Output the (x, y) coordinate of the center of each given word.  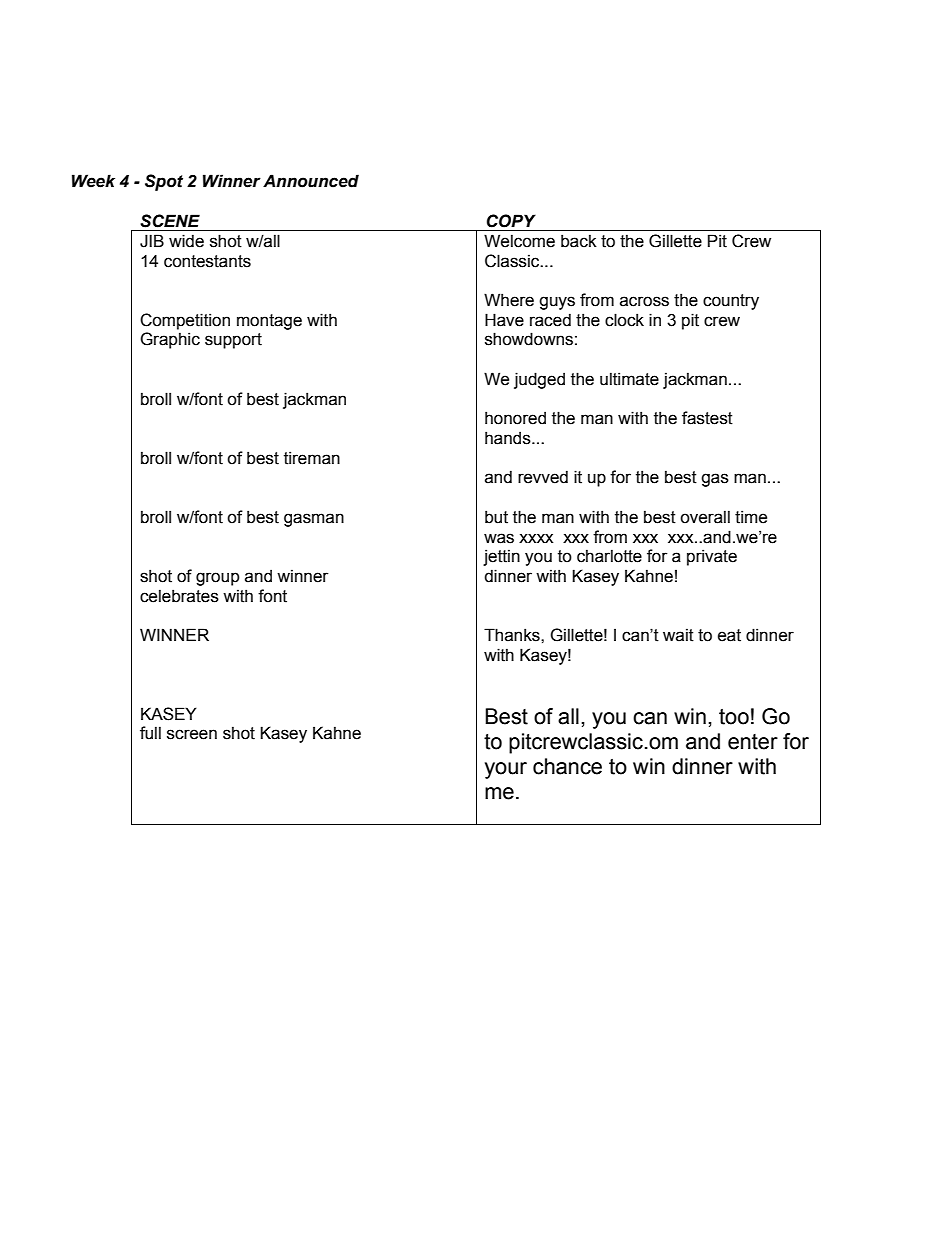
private (712, 557)
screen (192, 734)
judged (539, 380)
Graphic (170, 340)
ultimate (629, 379)
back (579, 241)
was (499, 538)
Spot (164, 182)
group (218, 579)
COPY (511, 221)
